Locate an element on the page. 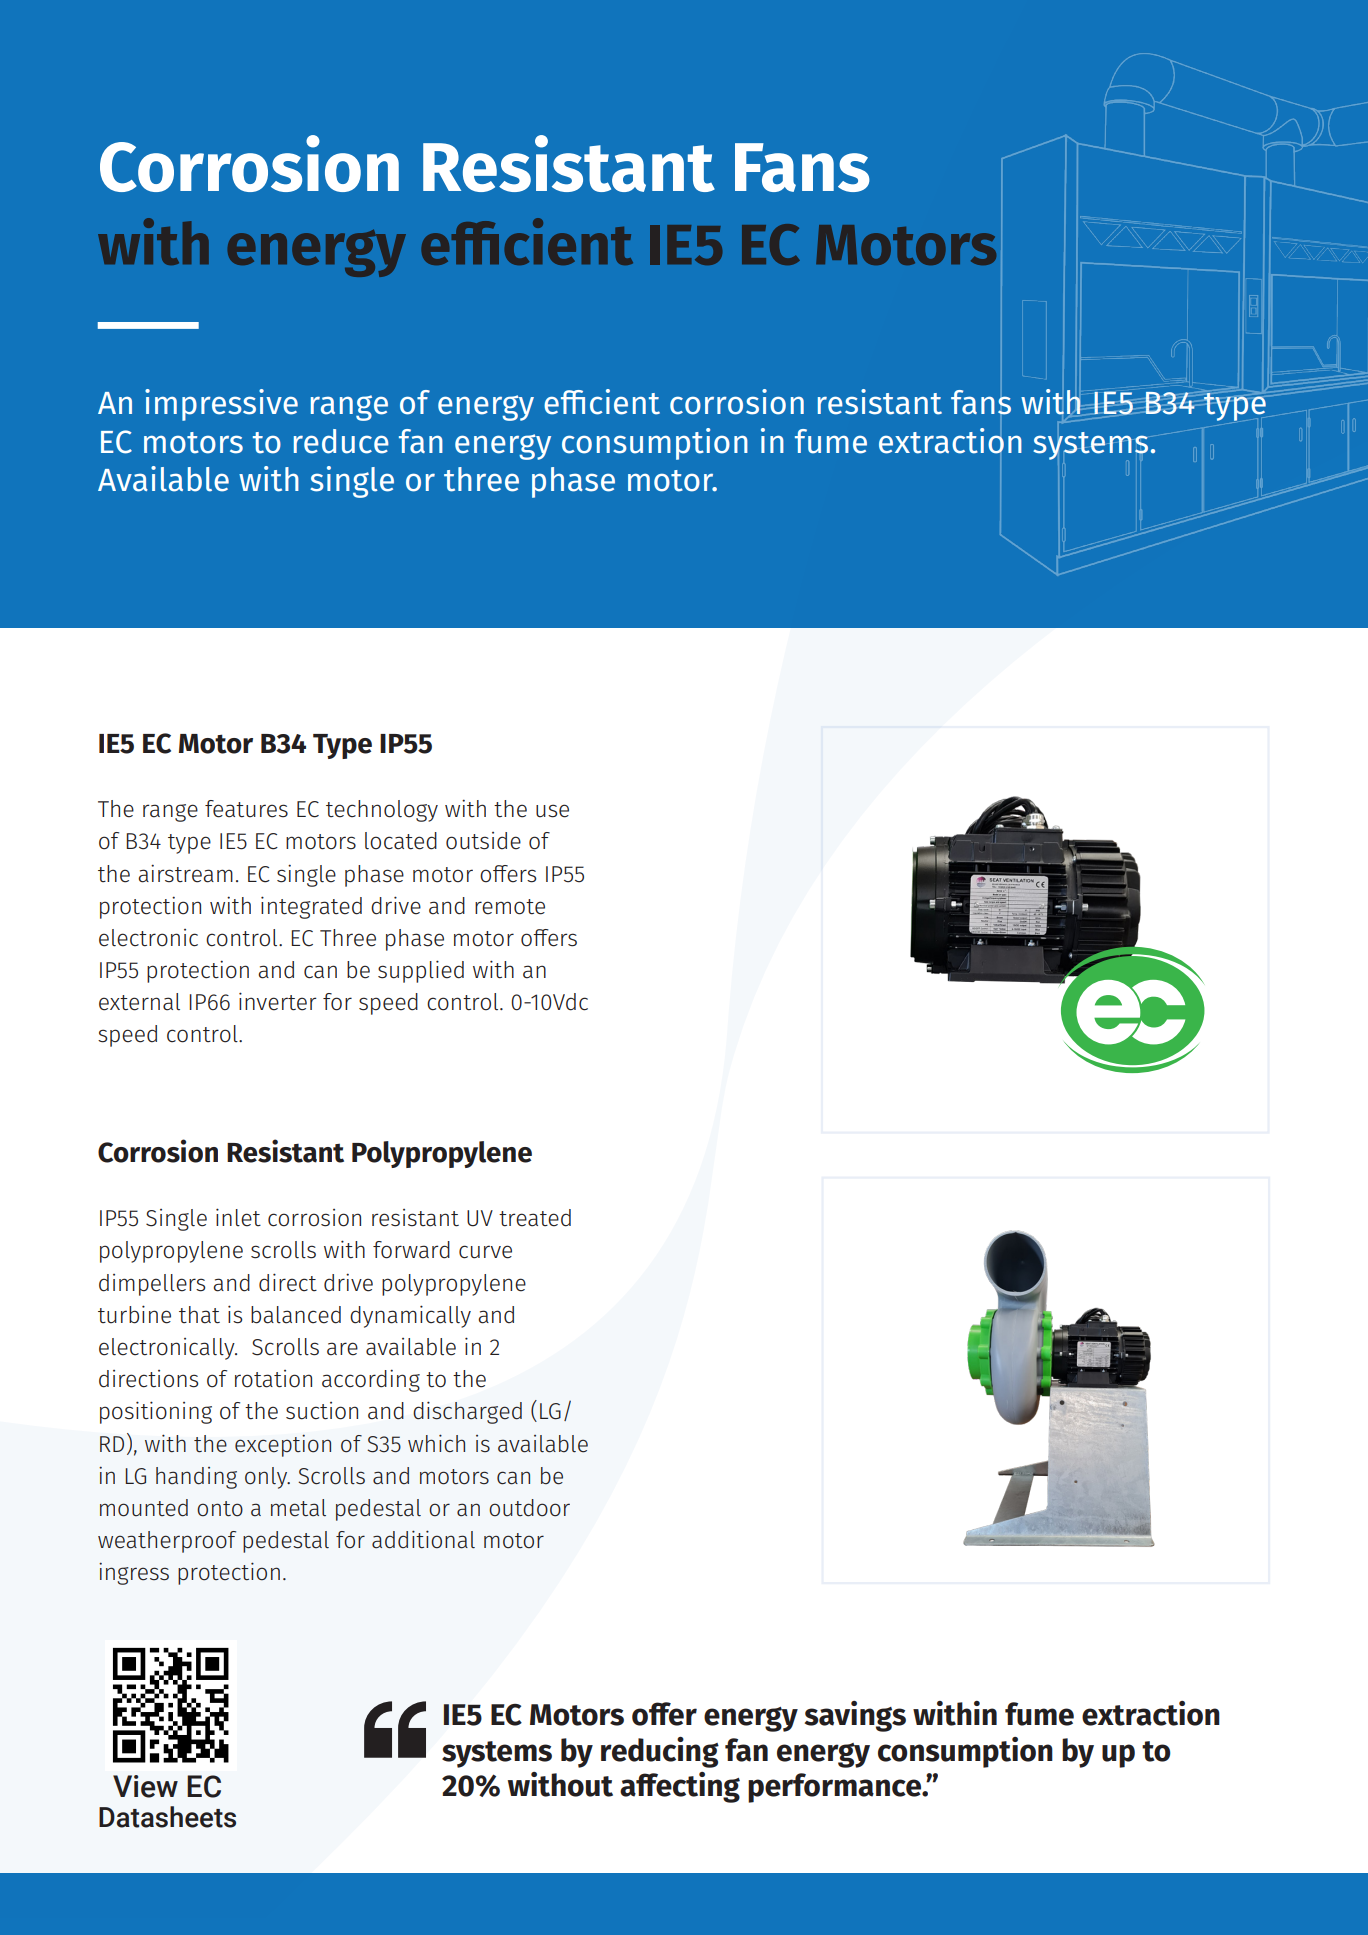 The image size is (1368, 1935). treated is located at coordinates (535, 1218).
